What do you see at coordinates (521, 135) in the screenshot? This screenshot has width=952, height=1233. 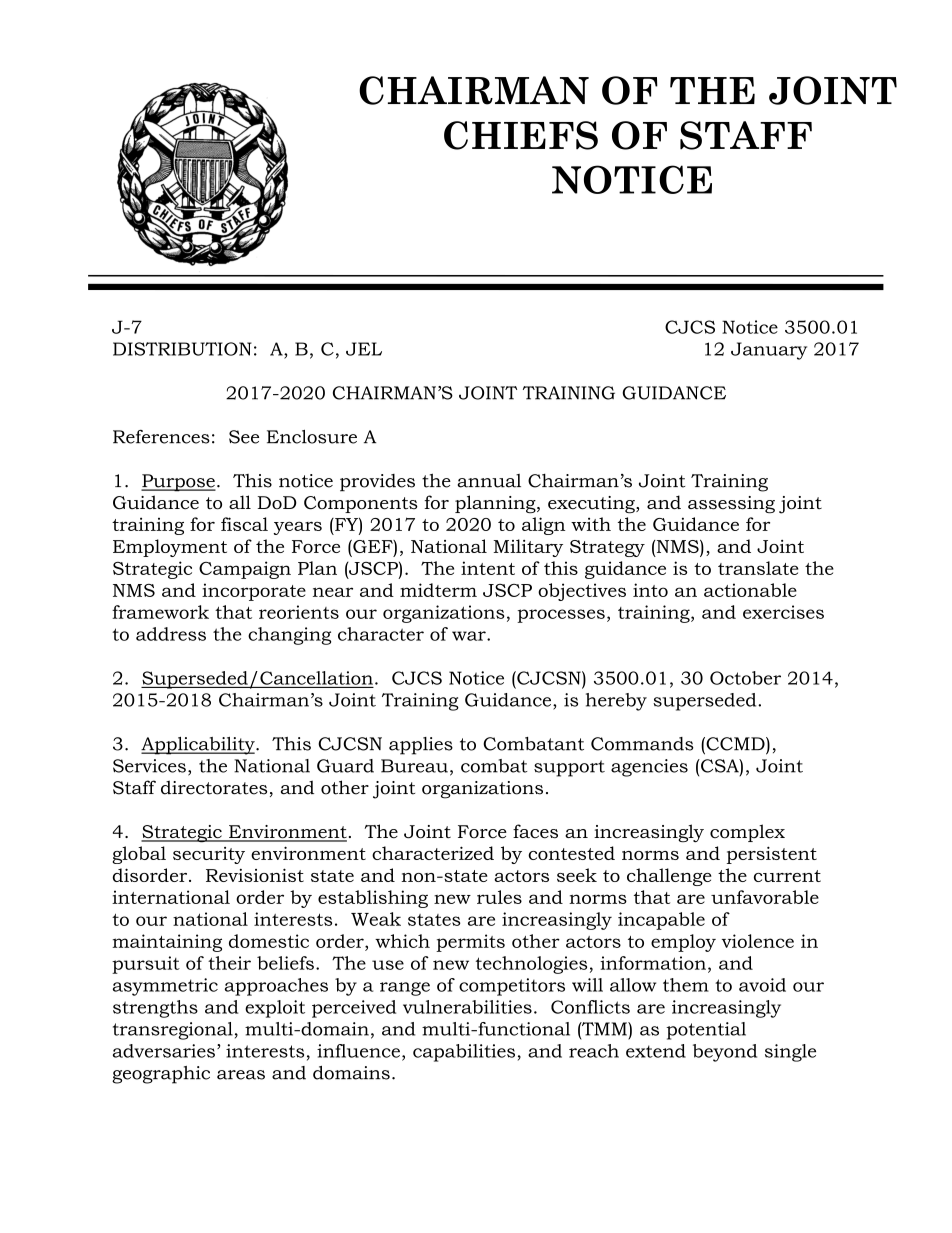 I see `CHIEFS` at bounding box center [521, 135].
